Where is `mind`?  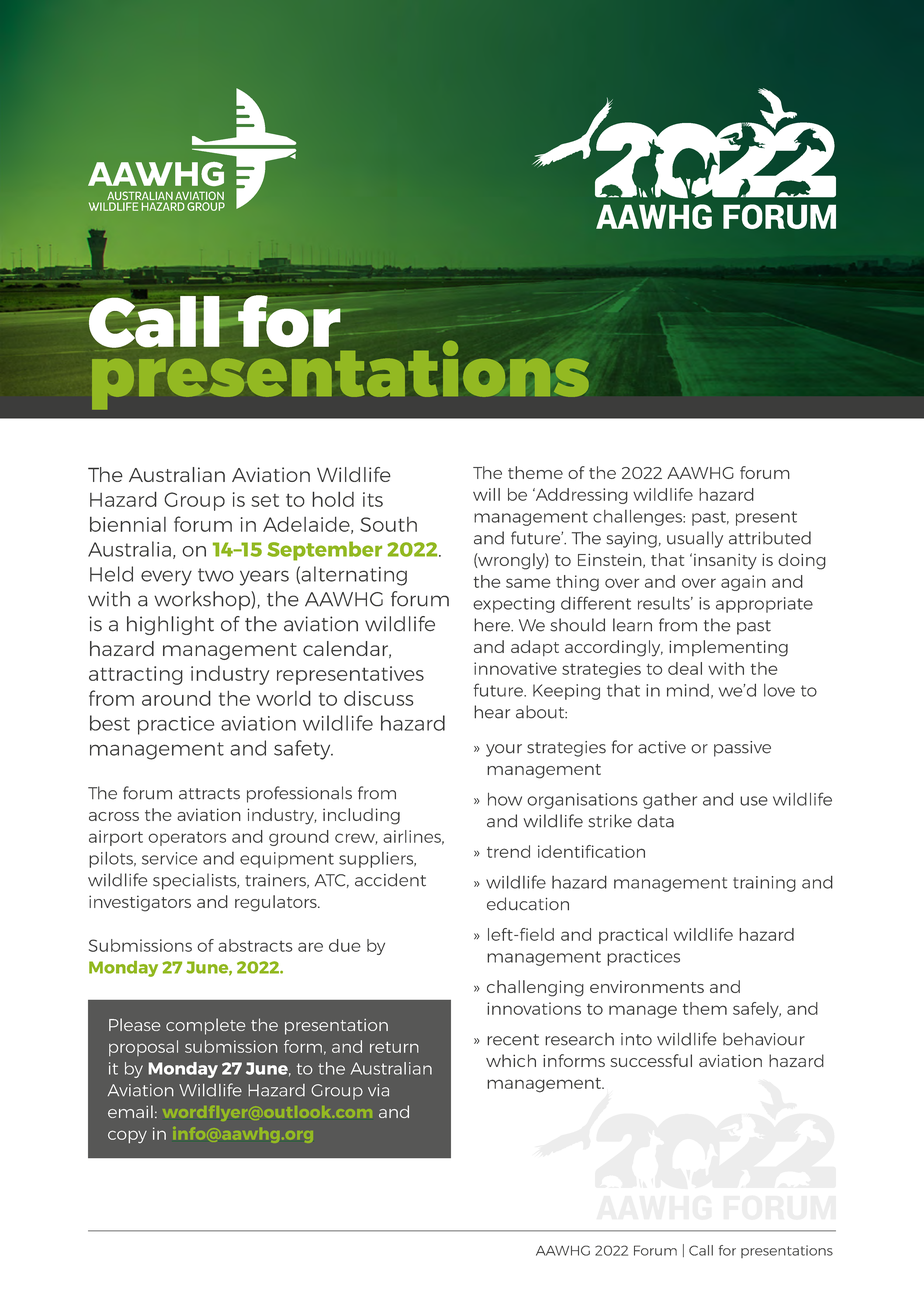 mind is located at coordinates (688, 690).
